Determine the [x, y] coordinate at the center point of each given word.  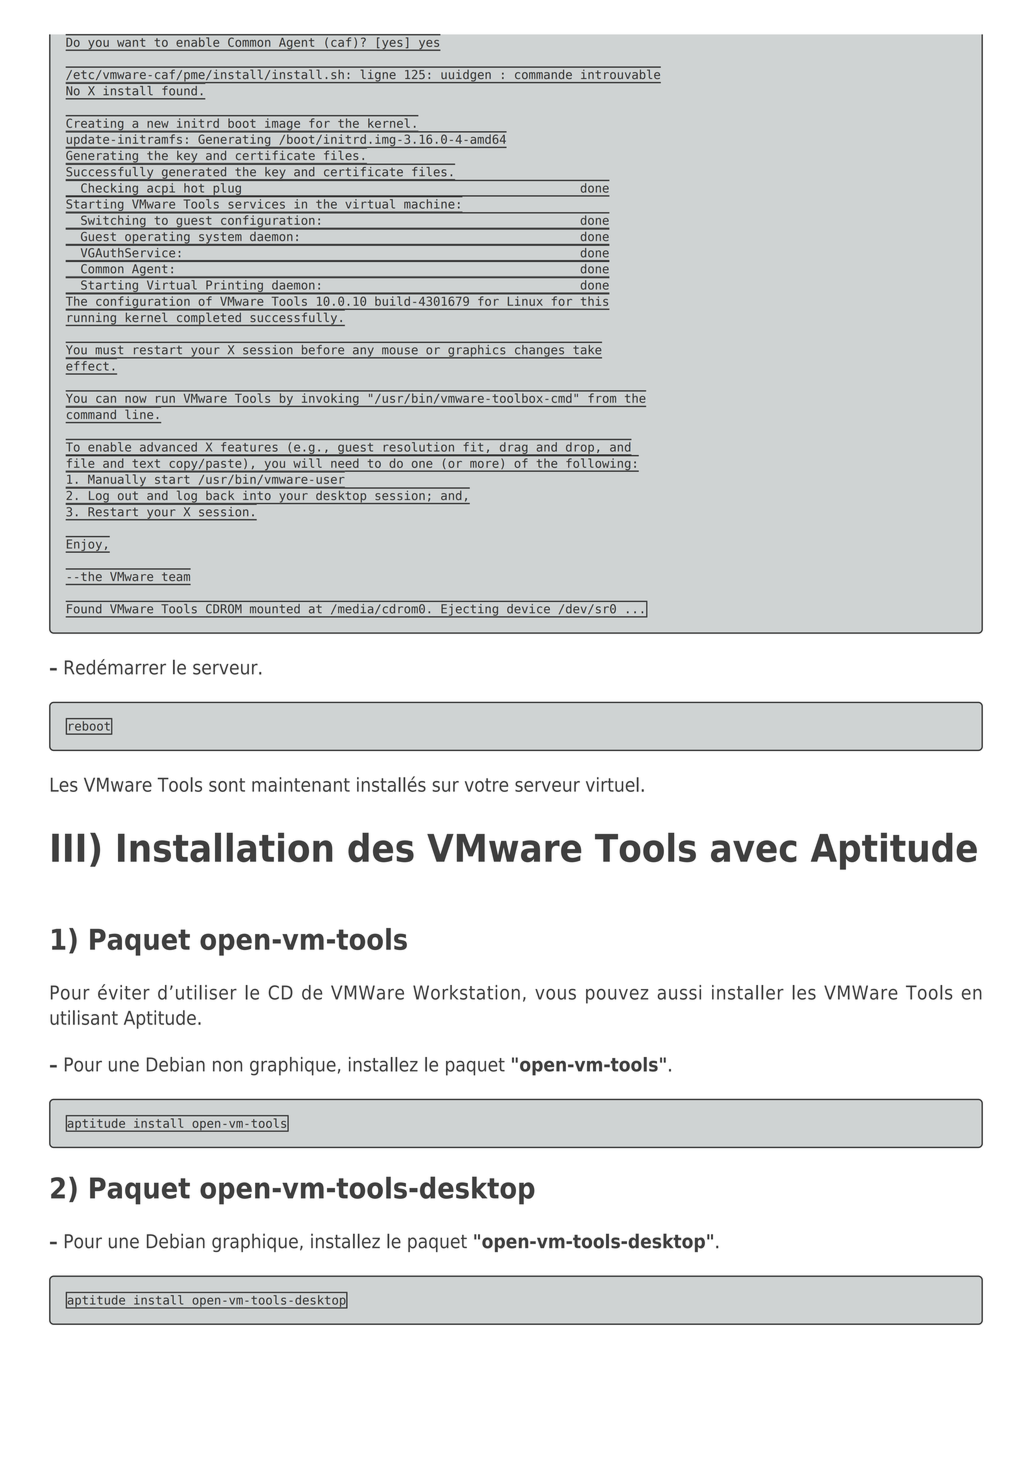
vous [555, 994]
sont [227, 785]
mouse [400, 351]
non [227, 1066]
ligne [378, 75]
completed [209, 318]
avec [754, 851]
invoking [330, 399]
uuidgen [466, 75]
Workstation [466, 992]
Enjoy [85, 546]
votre [486, 785]
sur [445, 786]
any [363, 353]
